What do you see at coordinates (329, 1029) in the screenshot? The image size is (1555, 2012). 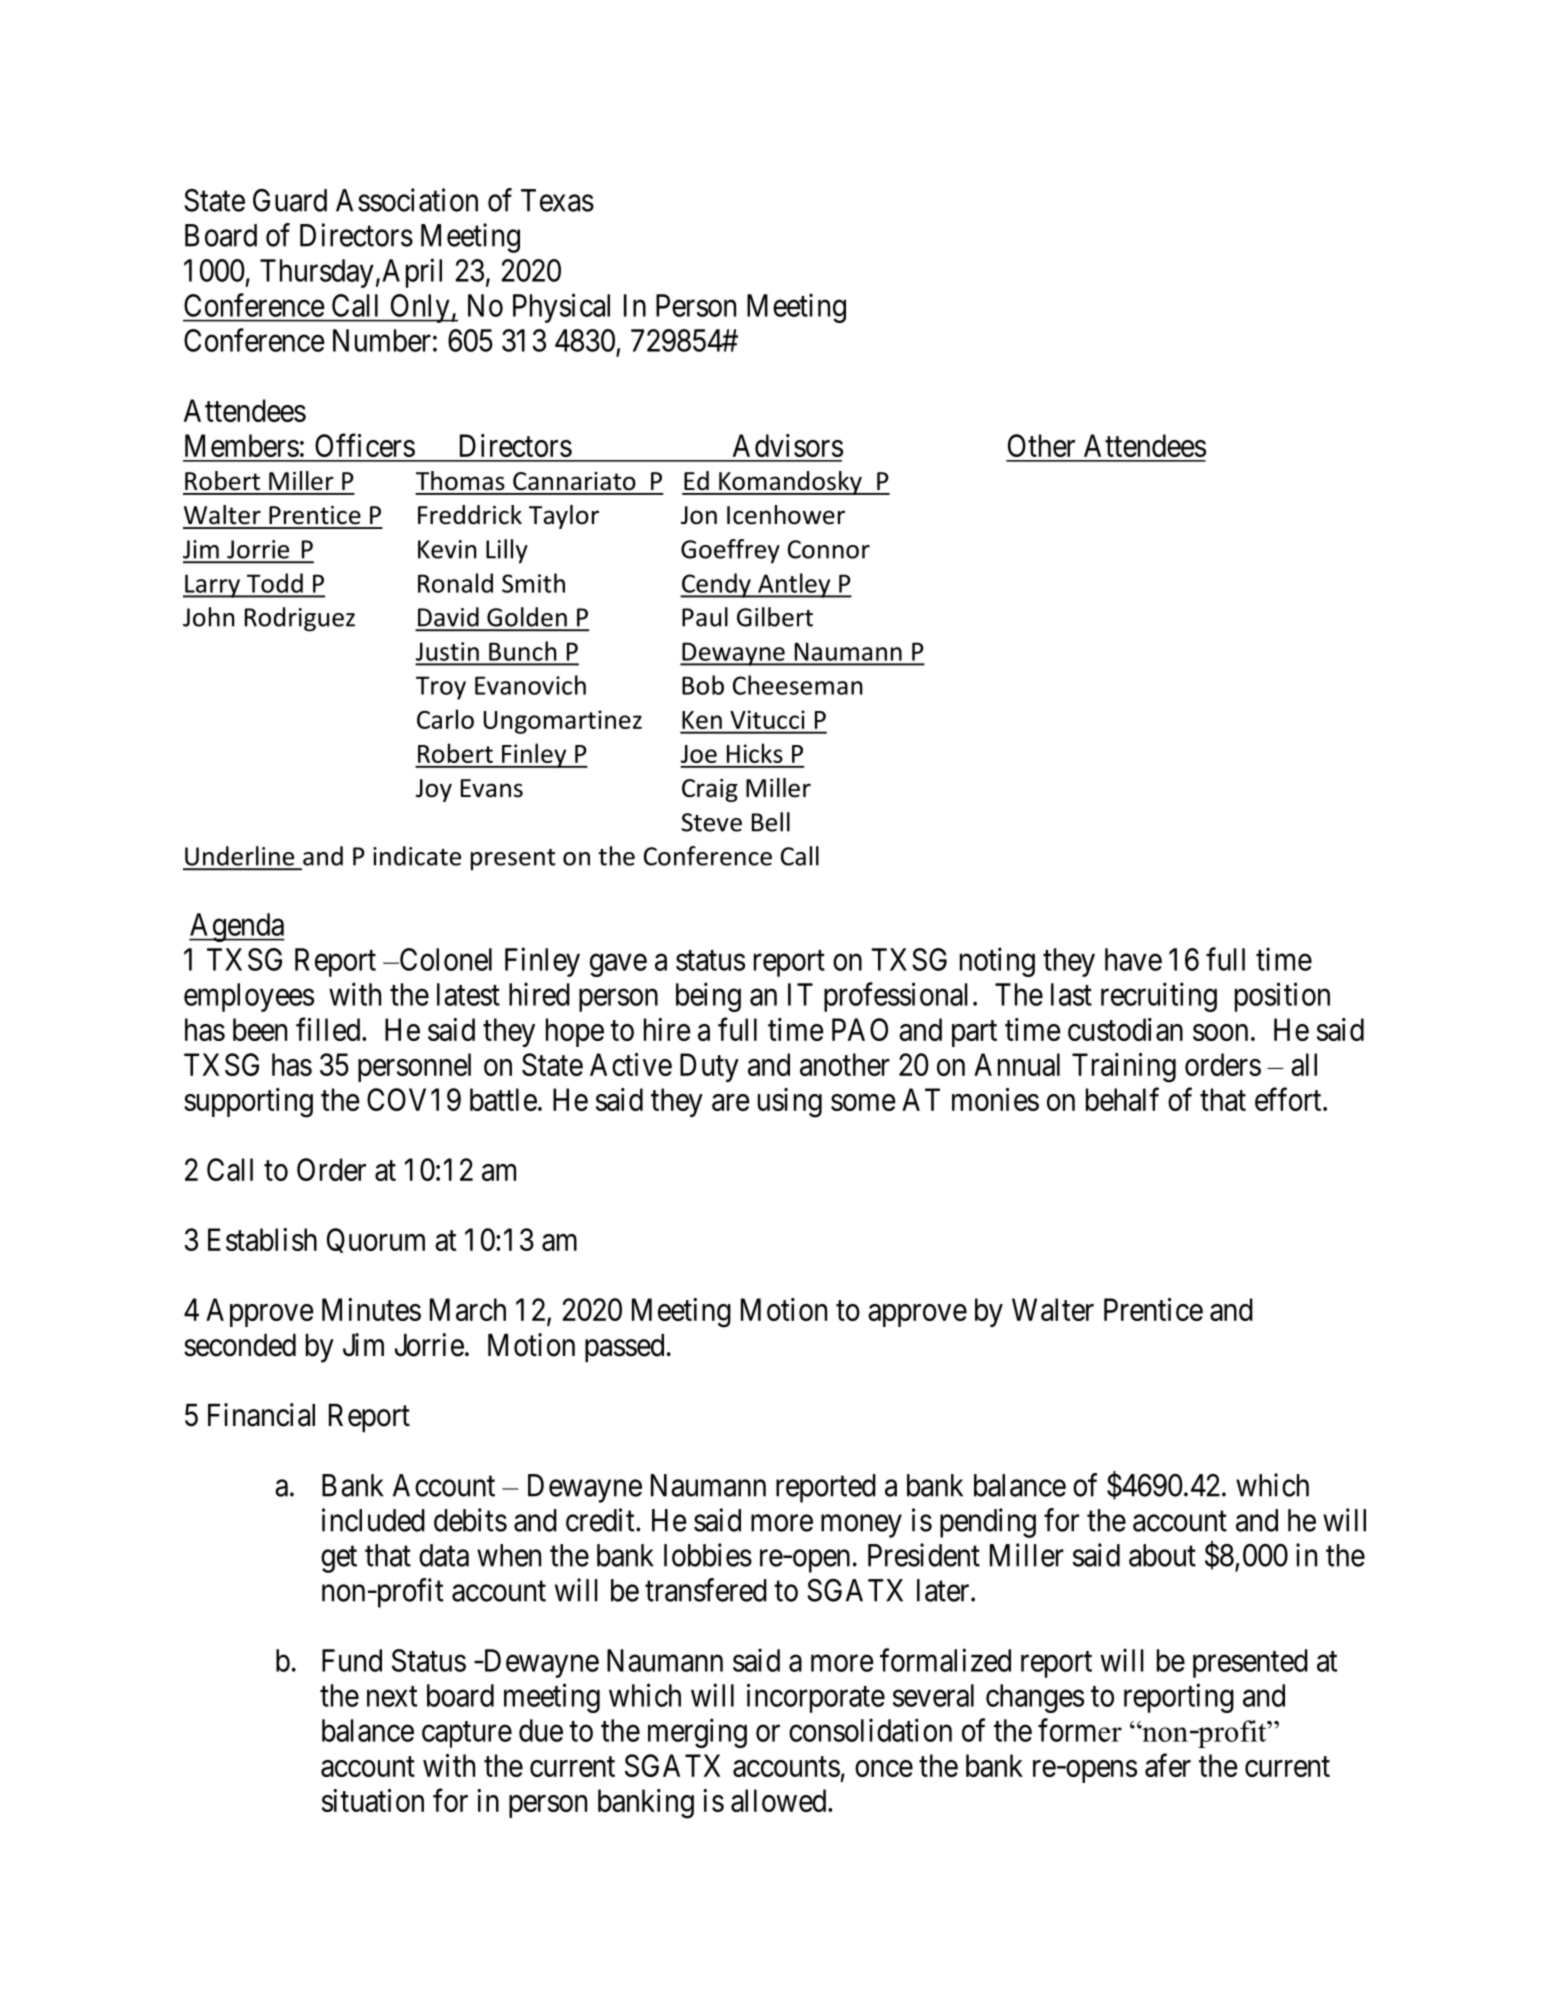 I see `filled` at bounding box center [329, 1029].
